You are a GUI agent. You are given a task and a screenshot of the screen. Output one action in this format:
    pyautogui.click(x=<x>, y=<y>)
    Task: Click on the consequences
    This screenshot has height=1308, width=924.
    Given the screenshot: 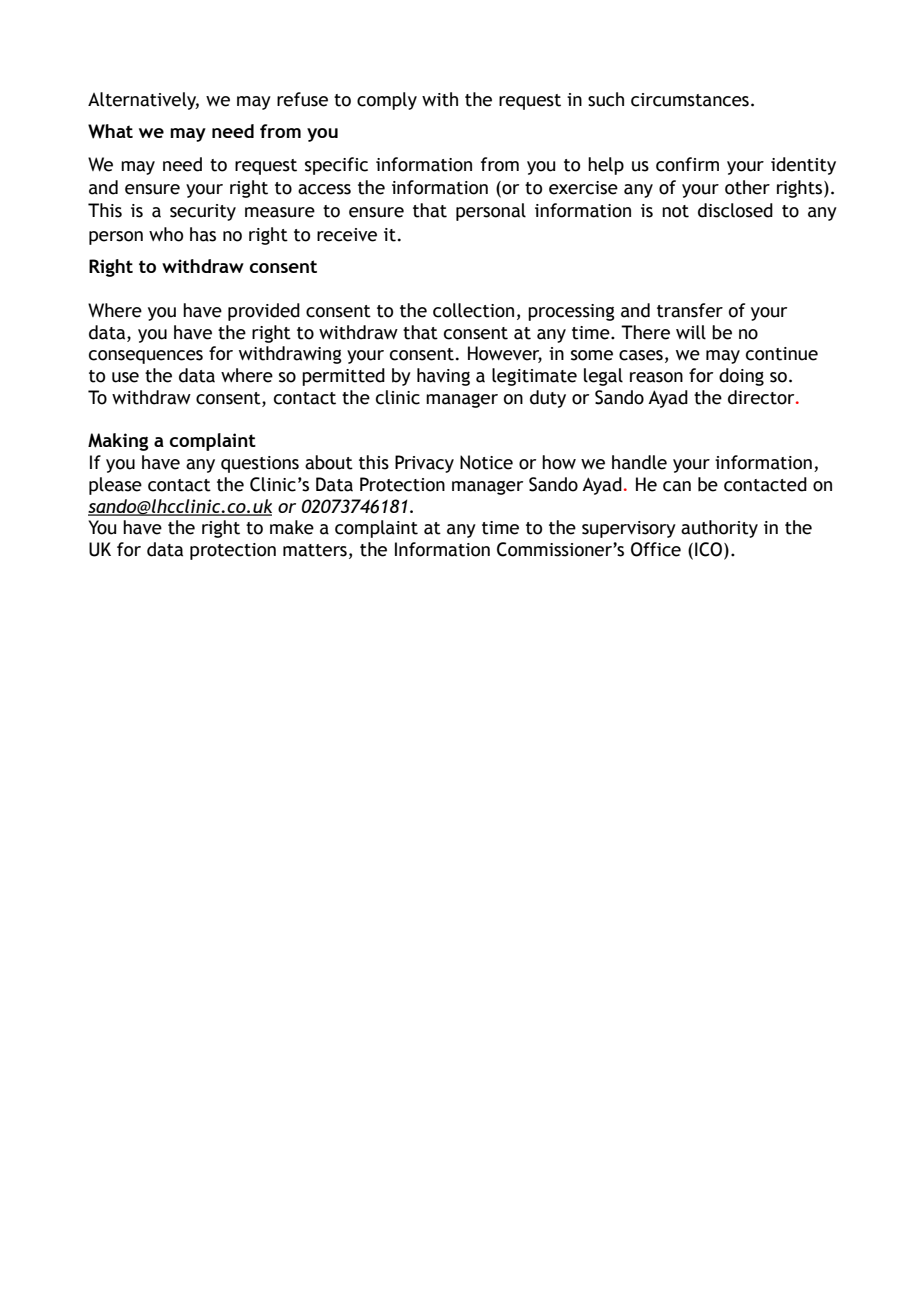 What is the action you would take?
    pyautogui.click(x=146, y=357)
